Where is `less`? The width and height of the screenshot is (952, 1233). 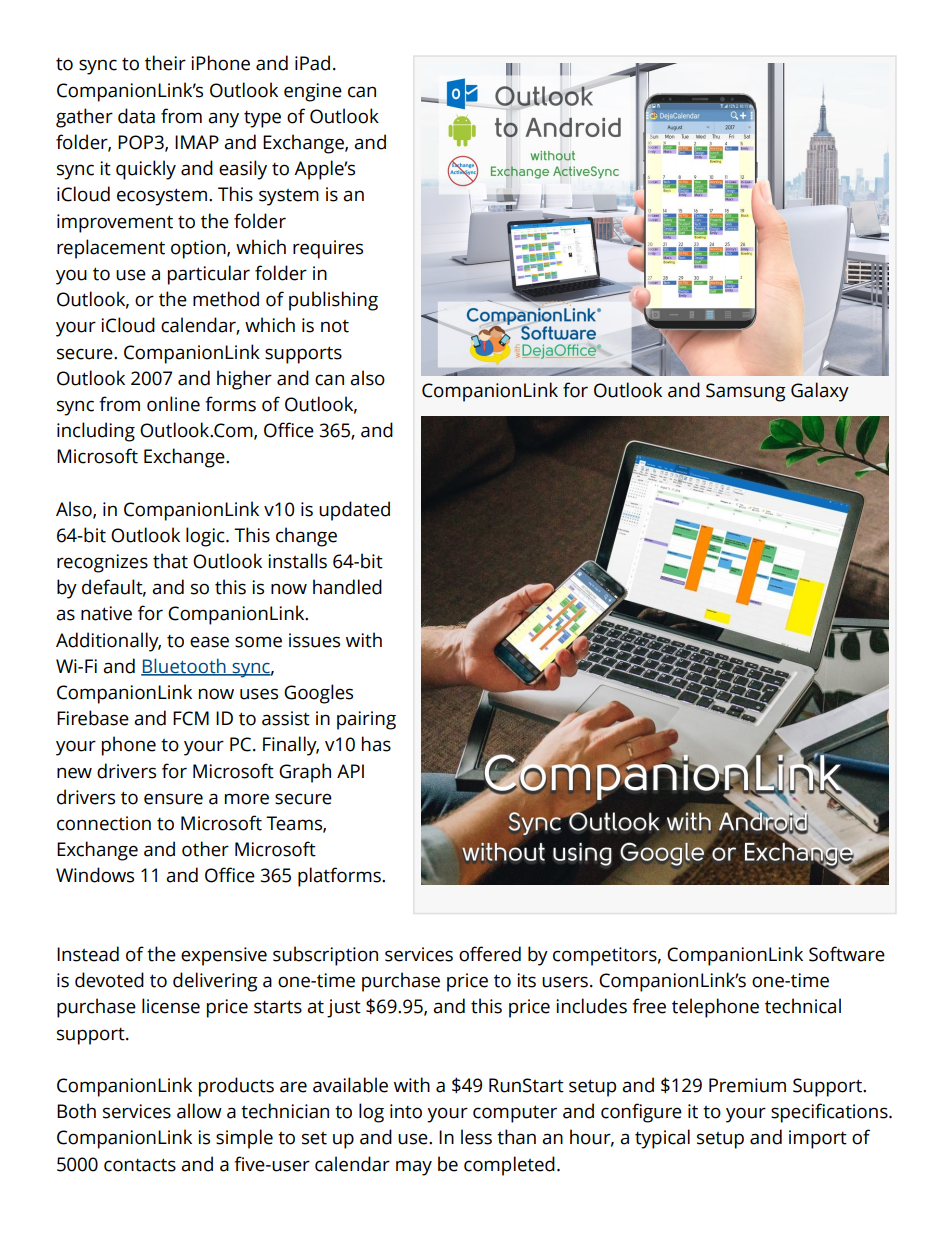 less is located at coordinates (476, 1137).
